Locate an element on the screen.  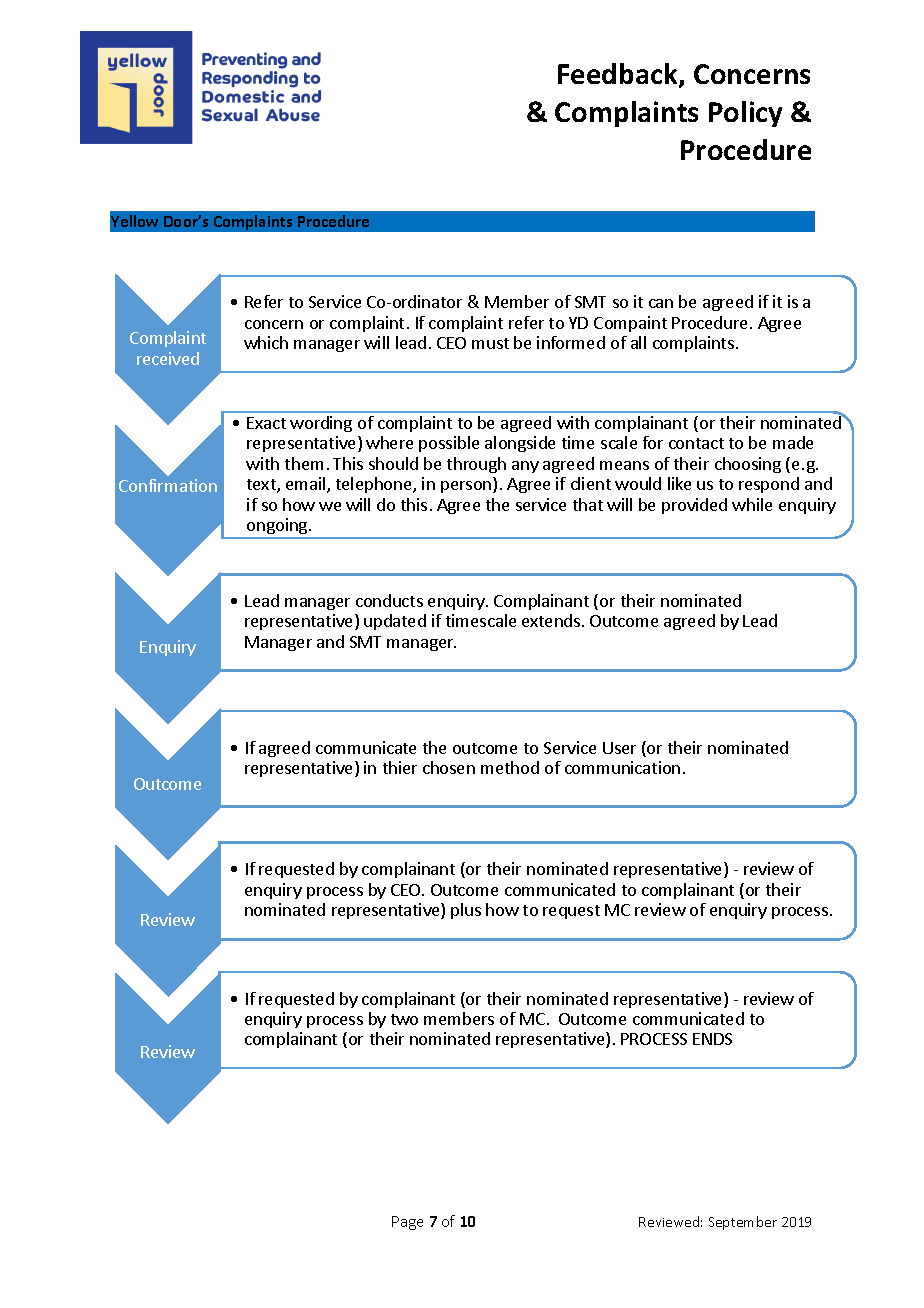
plus is located at coordinates (466, 911).
